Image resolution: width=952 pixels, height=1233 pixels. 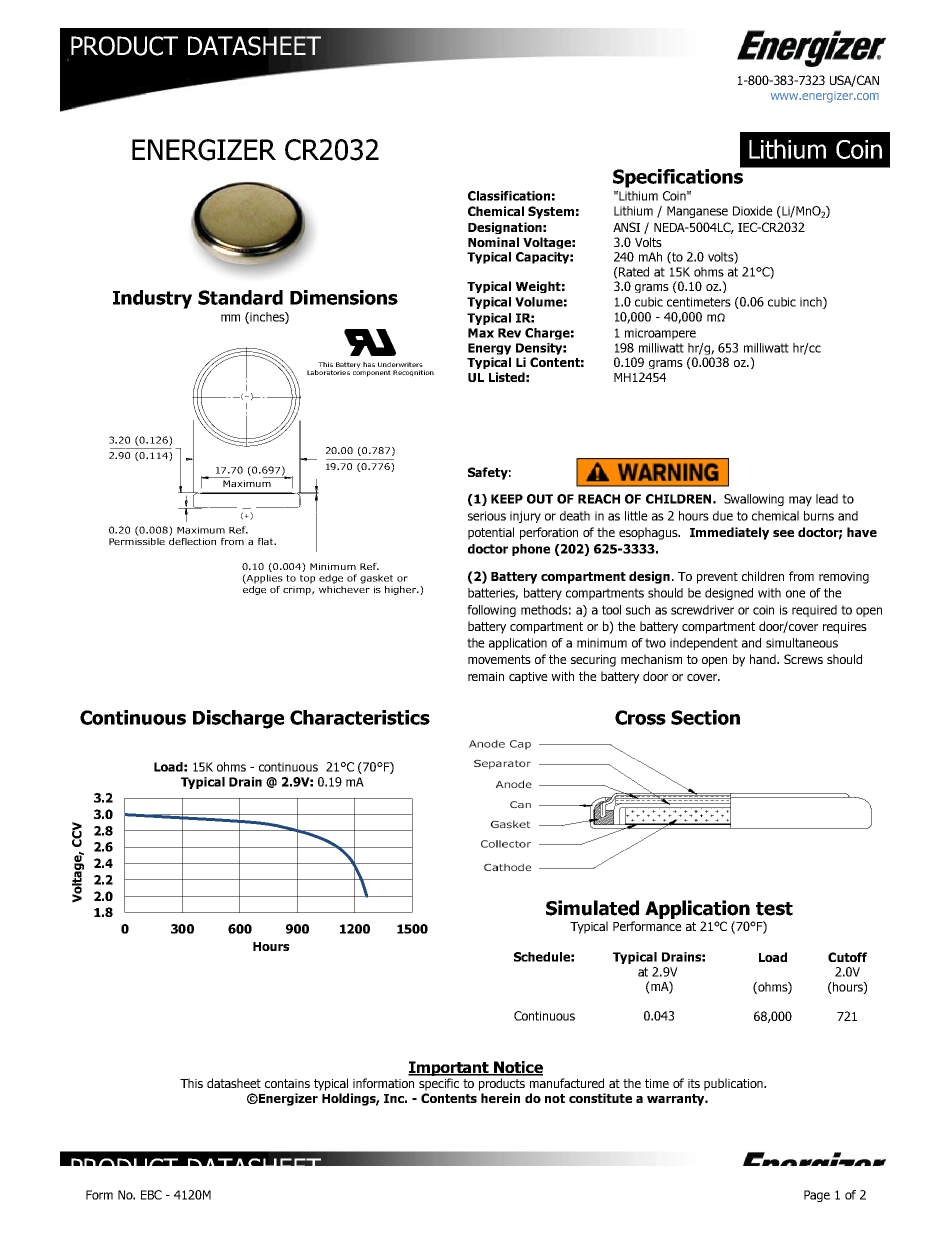 What do you see at coordinates (240, 297) in the screenshot?
I see `Standard` at bounding box center [240, 297].
